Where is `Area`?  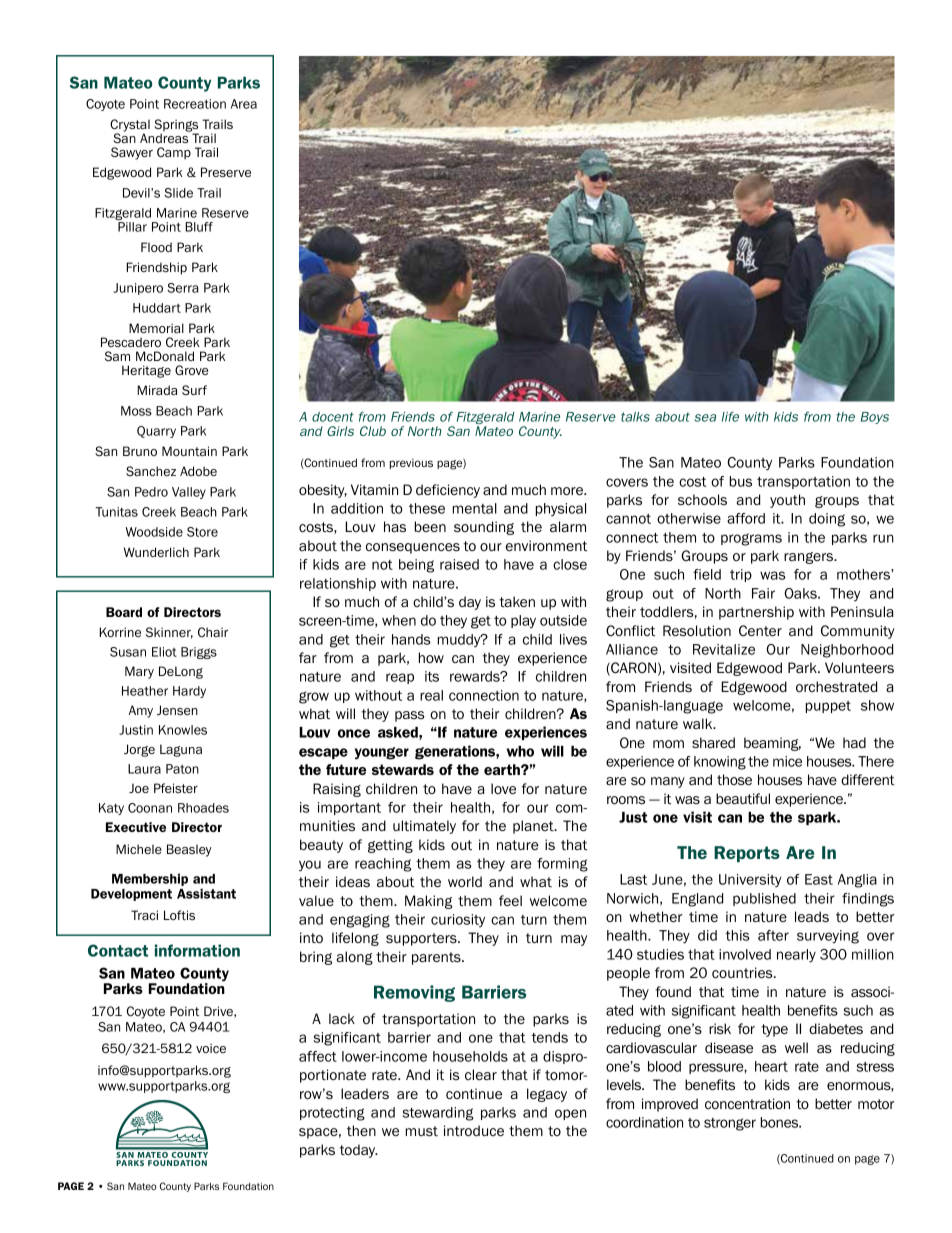
Area is located at coordinates (244, 104).
